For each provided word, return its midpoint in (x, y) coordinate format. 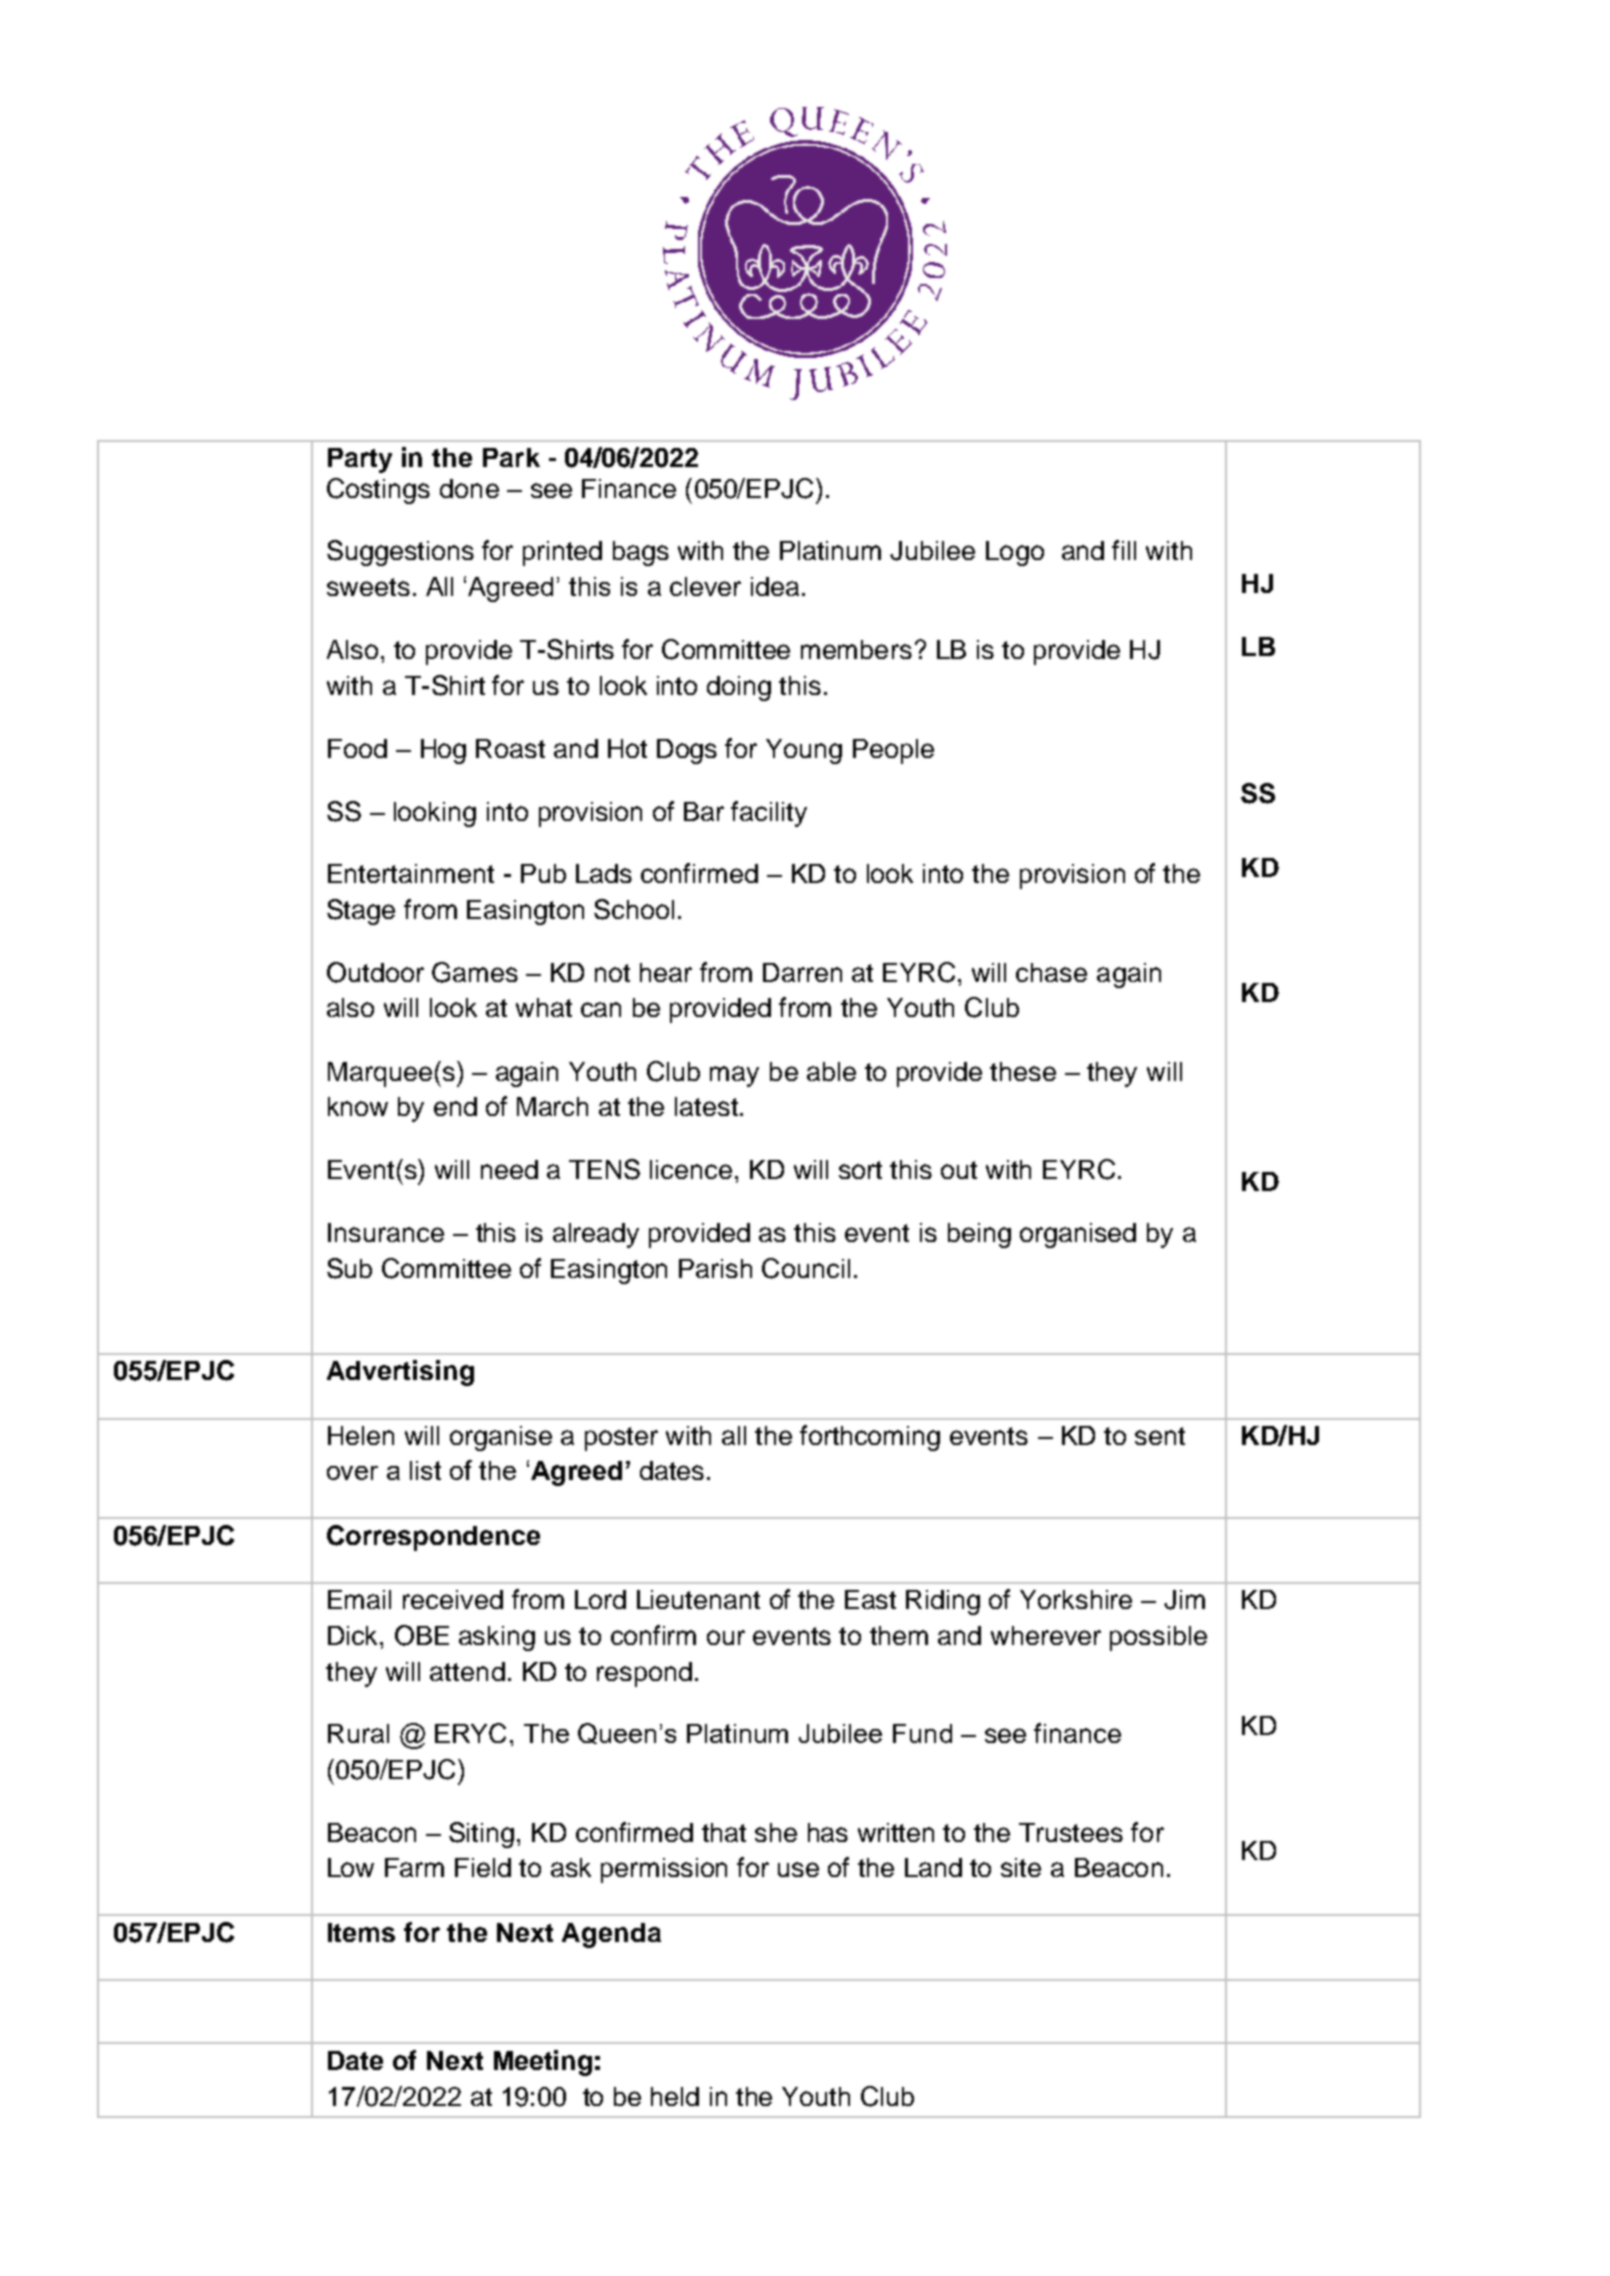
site (1021, 1867)
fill (1124, 550)
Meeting (543, 2063)
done (469, 488)
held (675, 2096)
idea (775, 586)
